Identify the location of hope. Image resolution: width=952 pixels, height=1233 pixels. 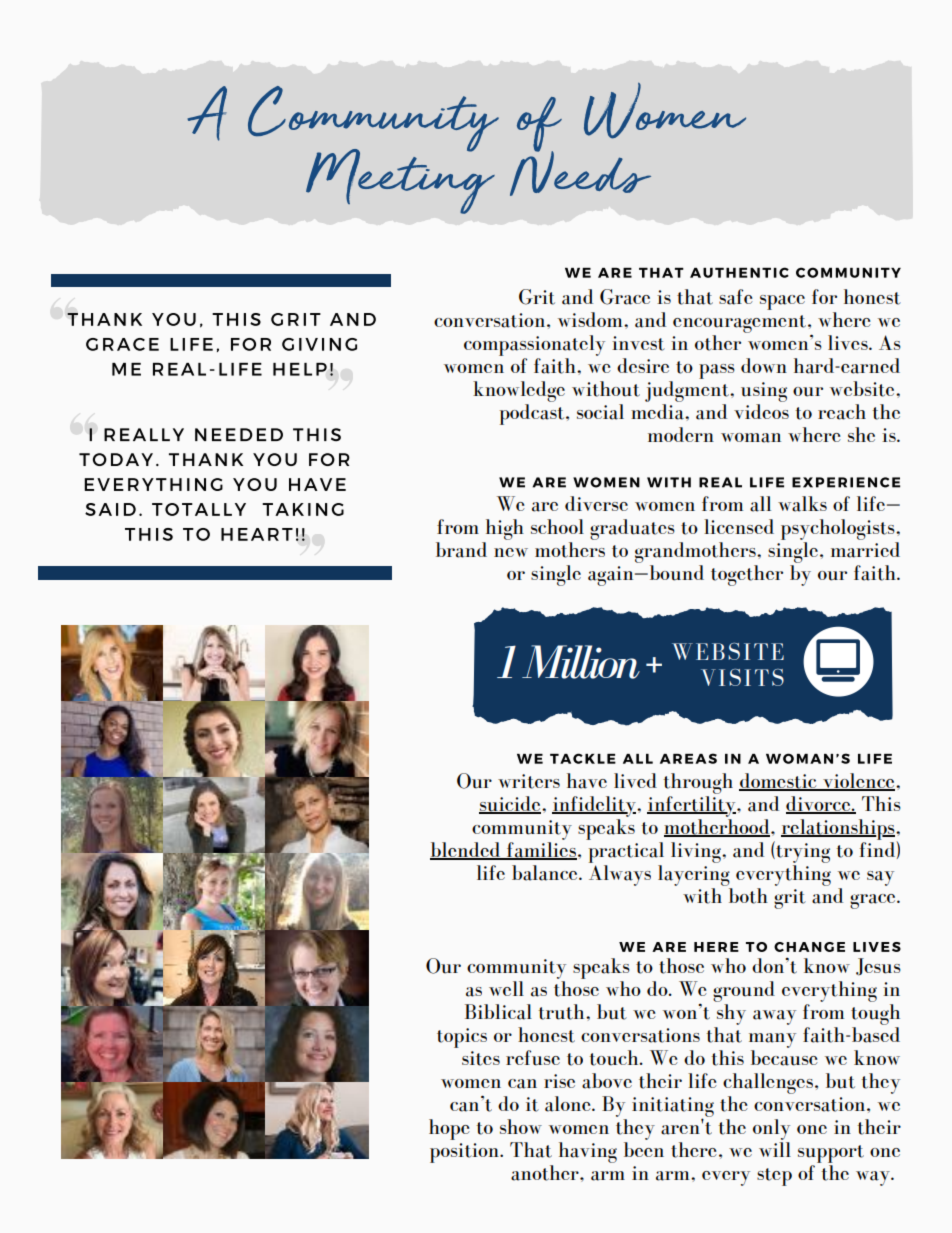
(449, 1129).
